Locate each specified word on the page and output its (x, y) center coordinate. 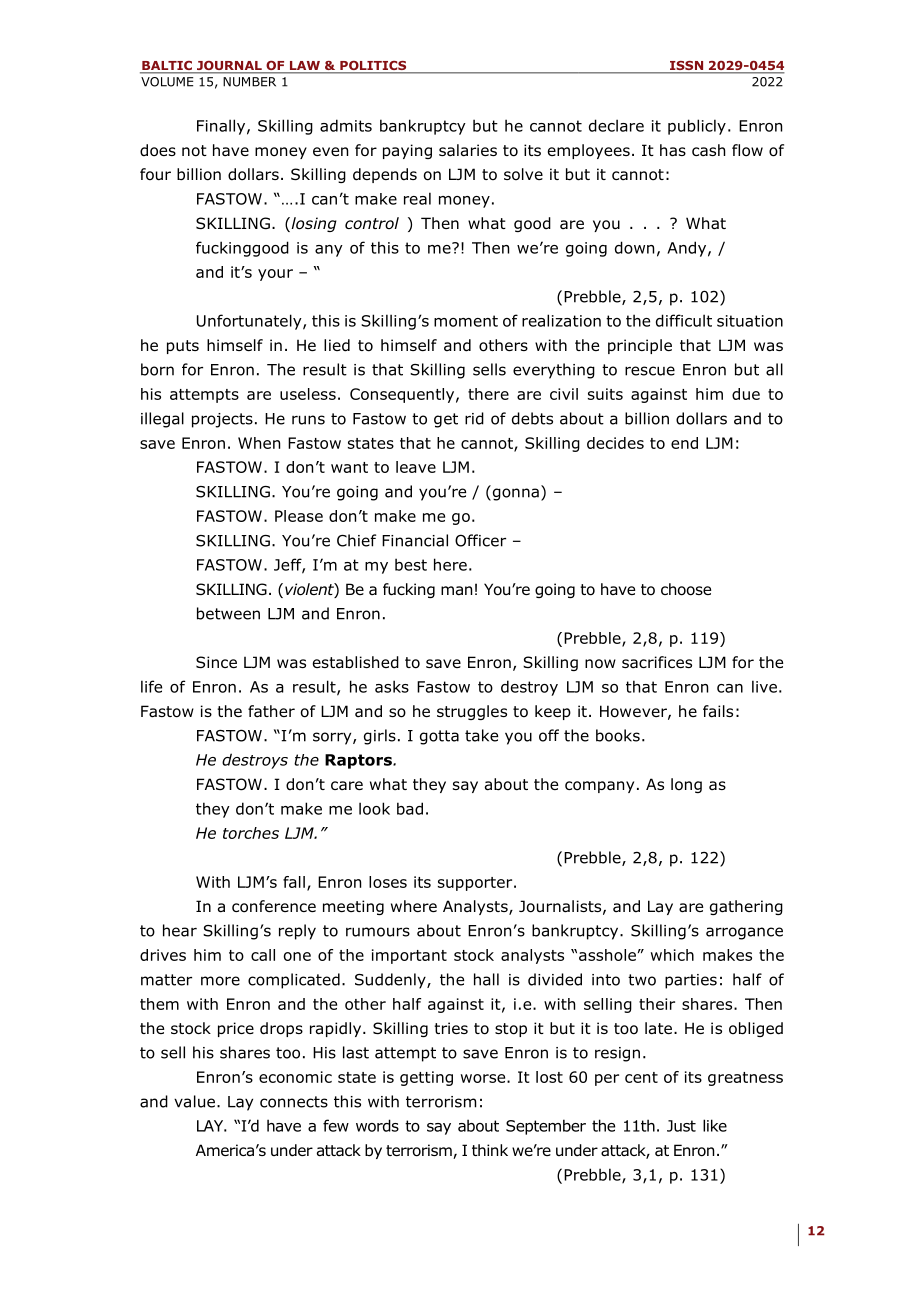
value (194, 1101)
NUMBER (249, 82)
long (686, 785)
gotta (439, 737)
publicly (697, 127)
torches (251, 833)
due (746, 394)
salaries (468, 150)
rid (474, 418)
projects (222, 420)
